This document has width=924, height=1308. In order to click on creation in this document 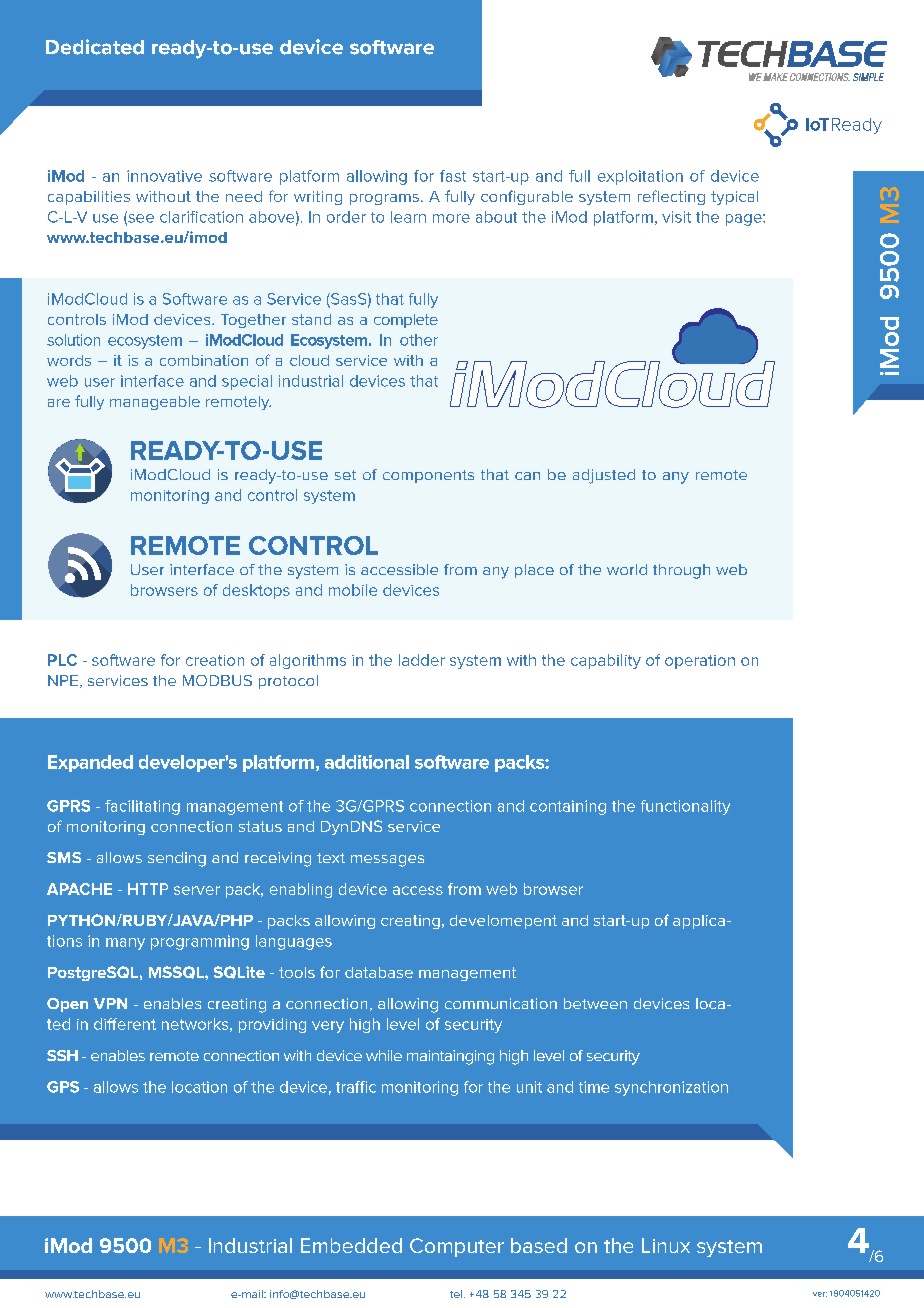, I will do `click(215, 660)`.
